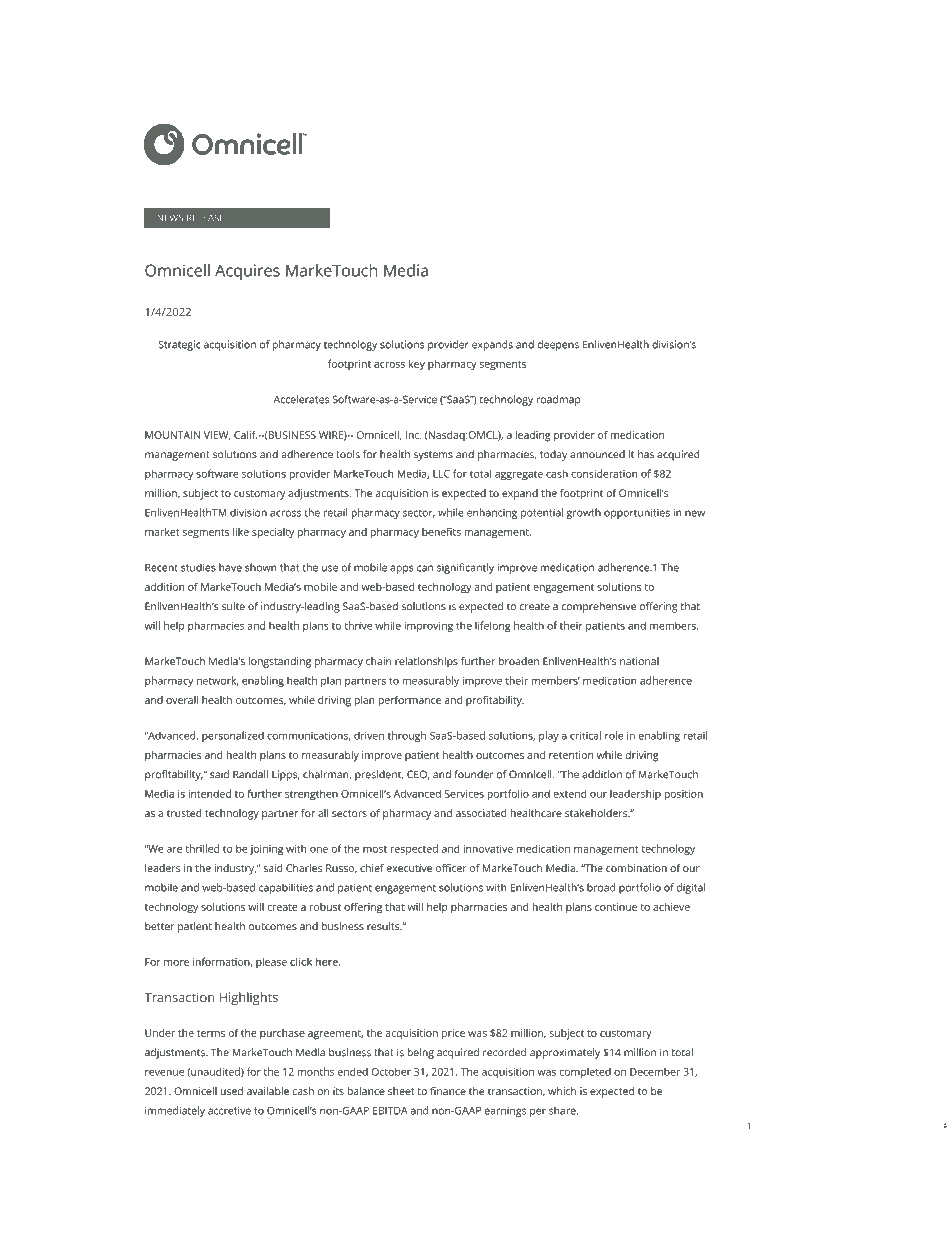 Image resolution: width=952 pixels, height=1233 pixels. Describe the element at coordinates (597, 454) in the screenshot. I see `announced` at that location.
